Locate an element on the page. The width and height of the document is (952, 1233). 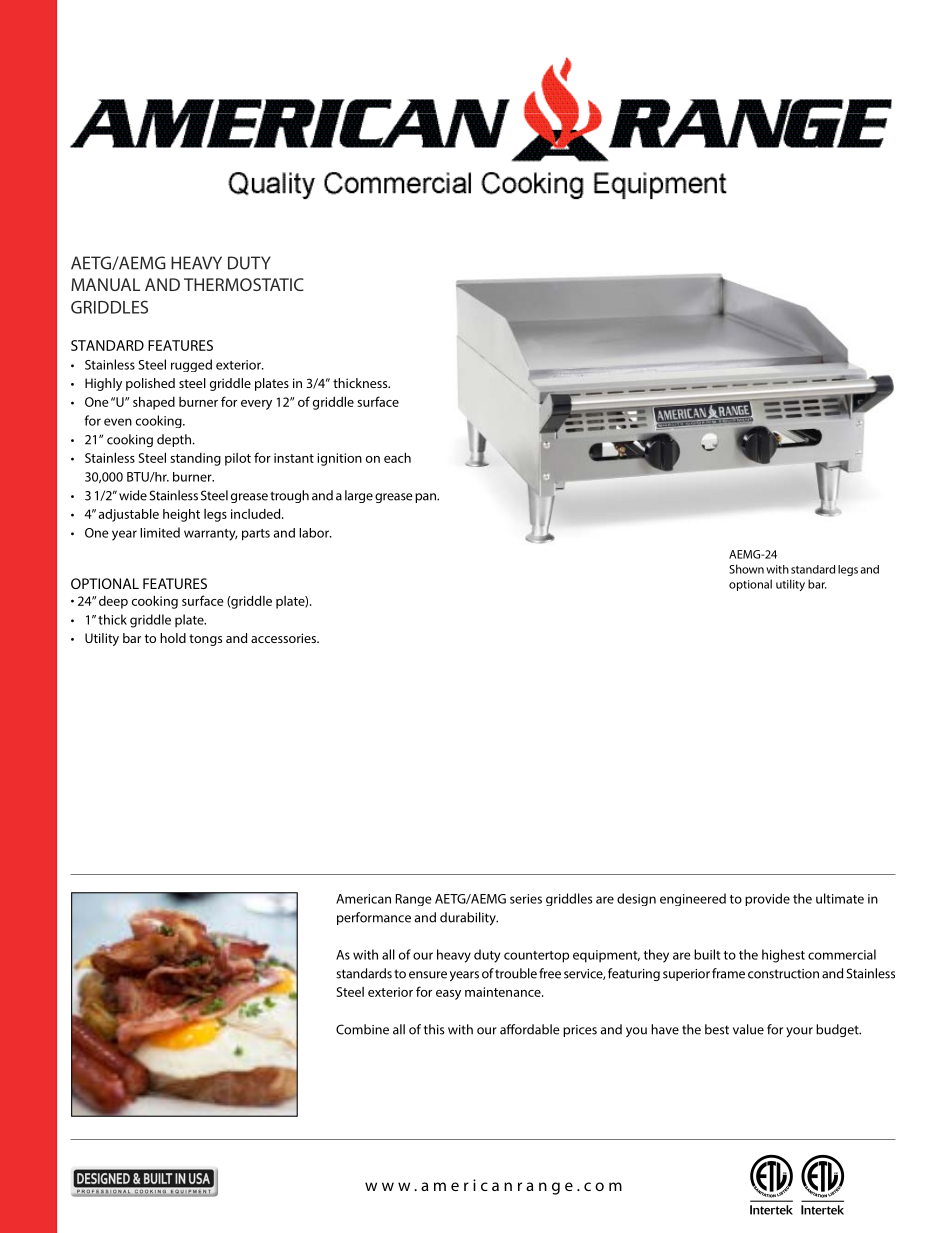
each is located at coordinates (397, 457).
